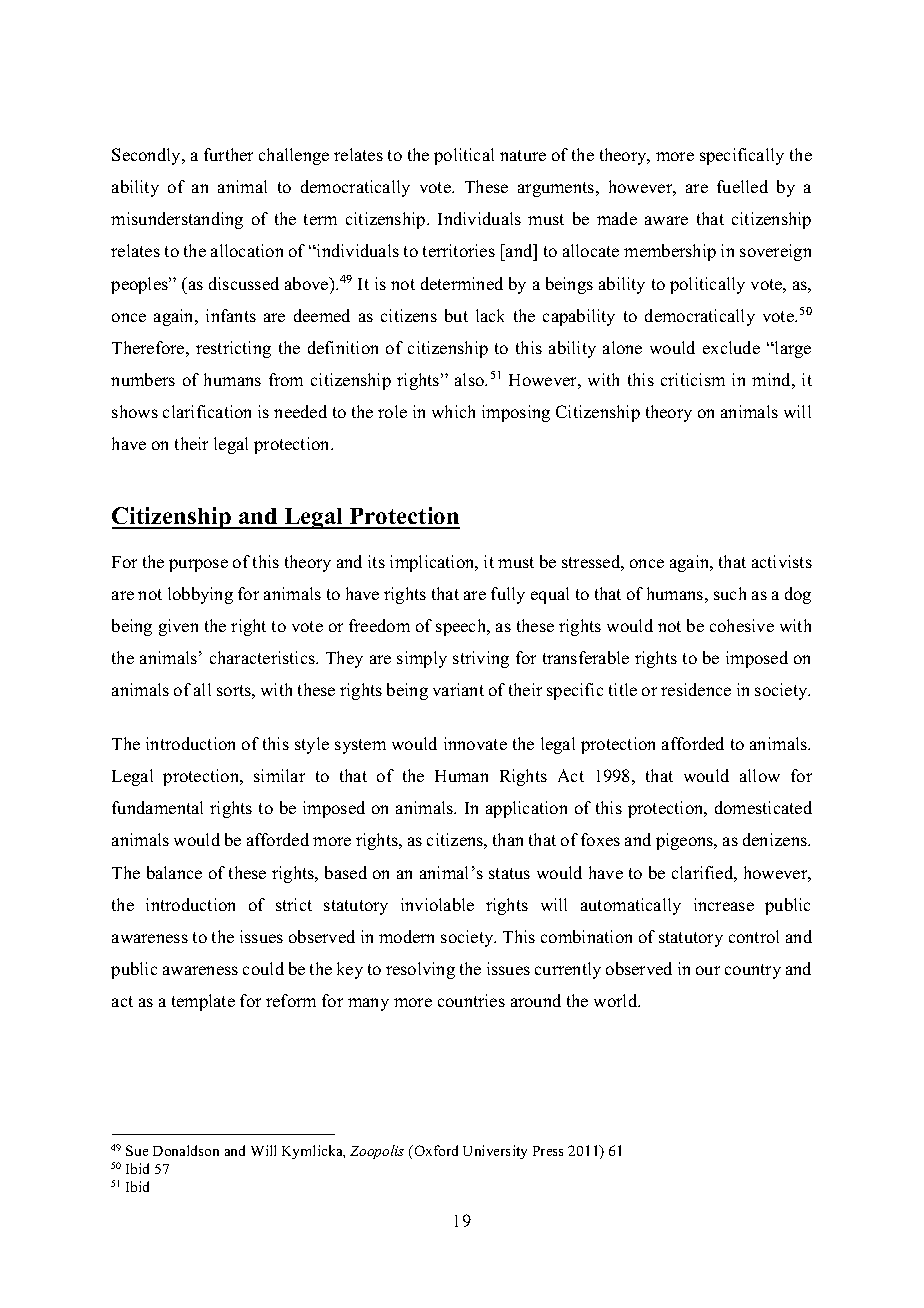  What do you see at coordinates (495, 1152) in the page?
I see `University` at bounding box center [495, 1152].
